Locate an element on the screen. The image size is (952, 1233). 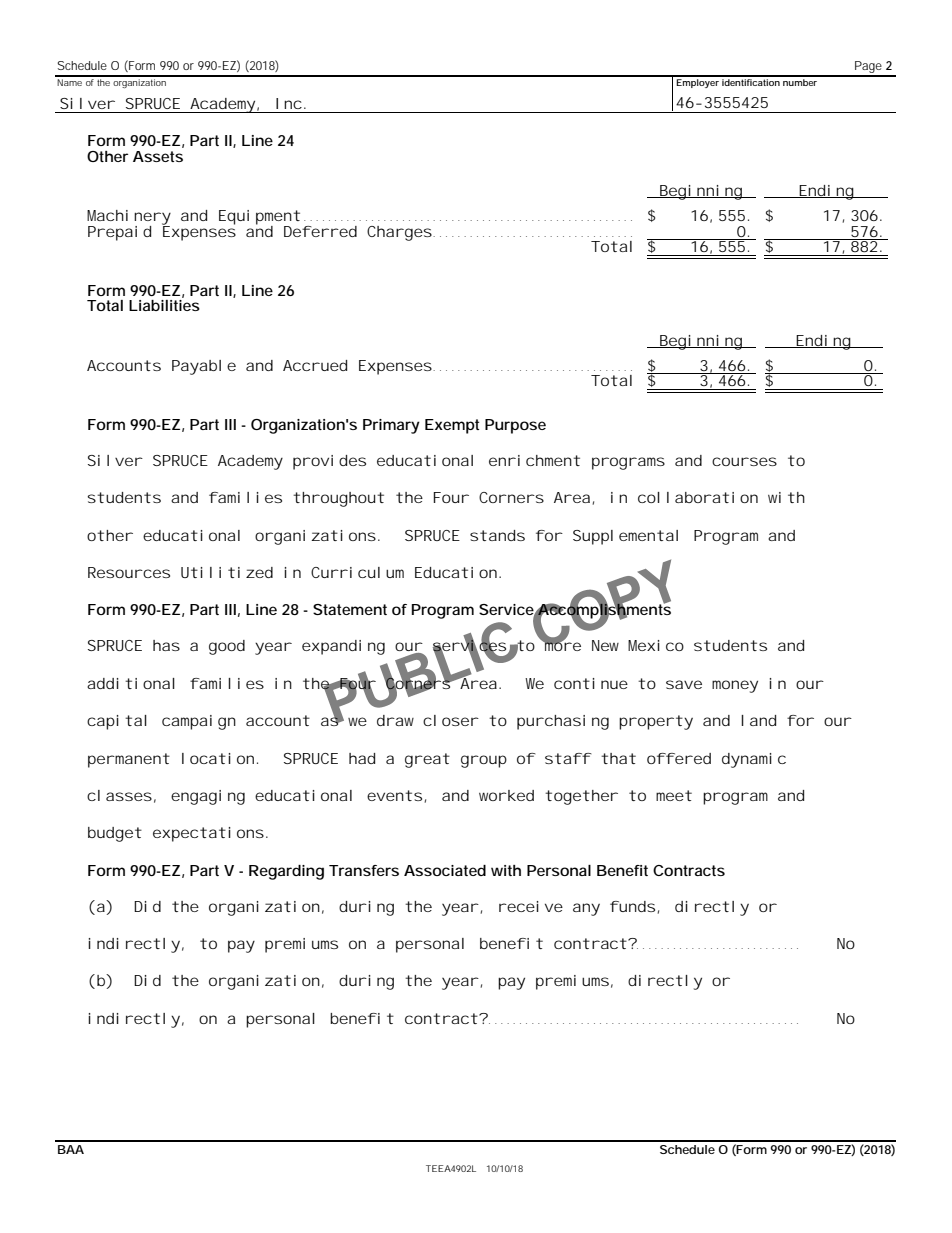
courses is located at coordinates (744, 461).
